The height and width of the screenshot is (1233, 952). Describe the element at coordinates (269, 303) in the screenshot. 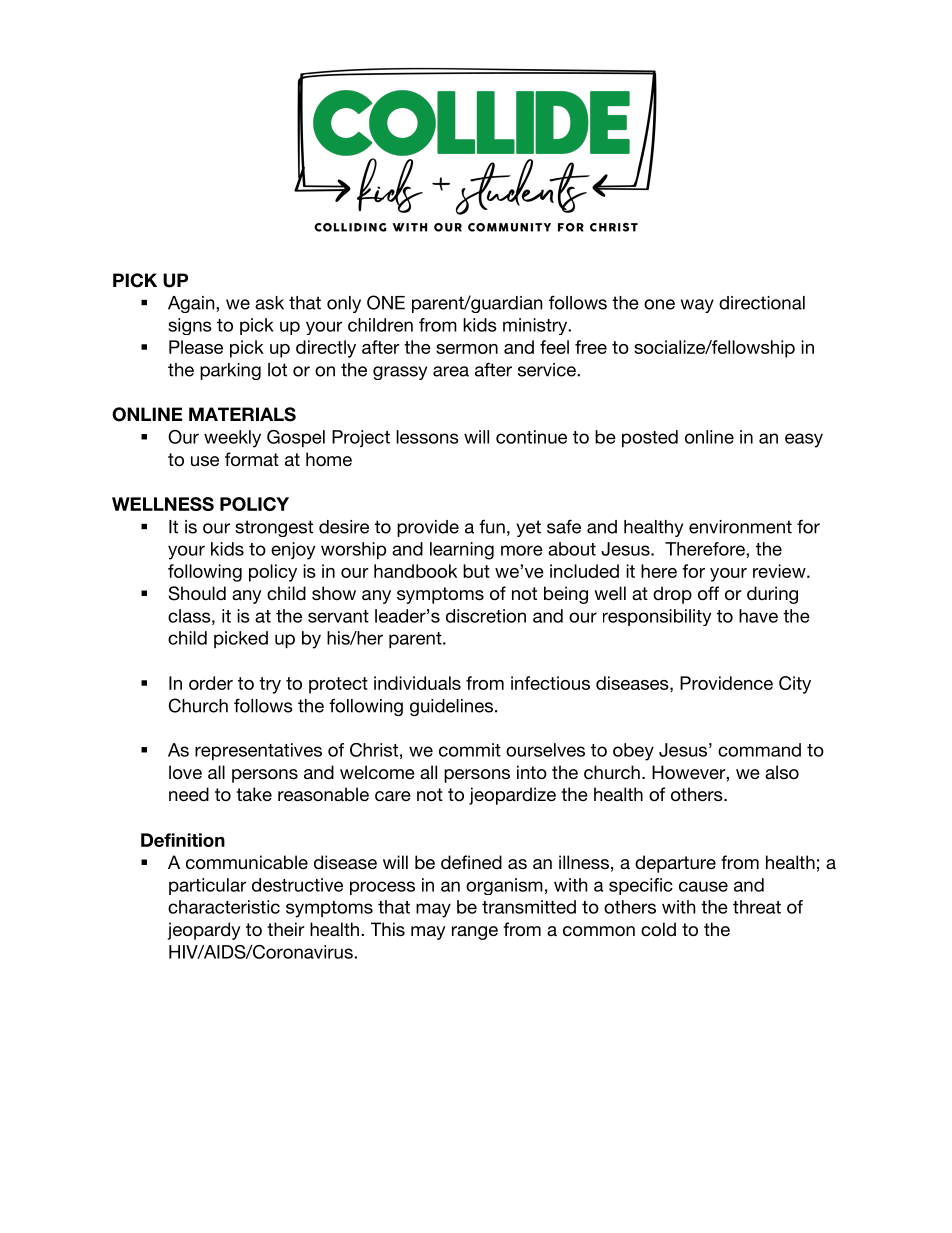

I see `ask` at that location.
